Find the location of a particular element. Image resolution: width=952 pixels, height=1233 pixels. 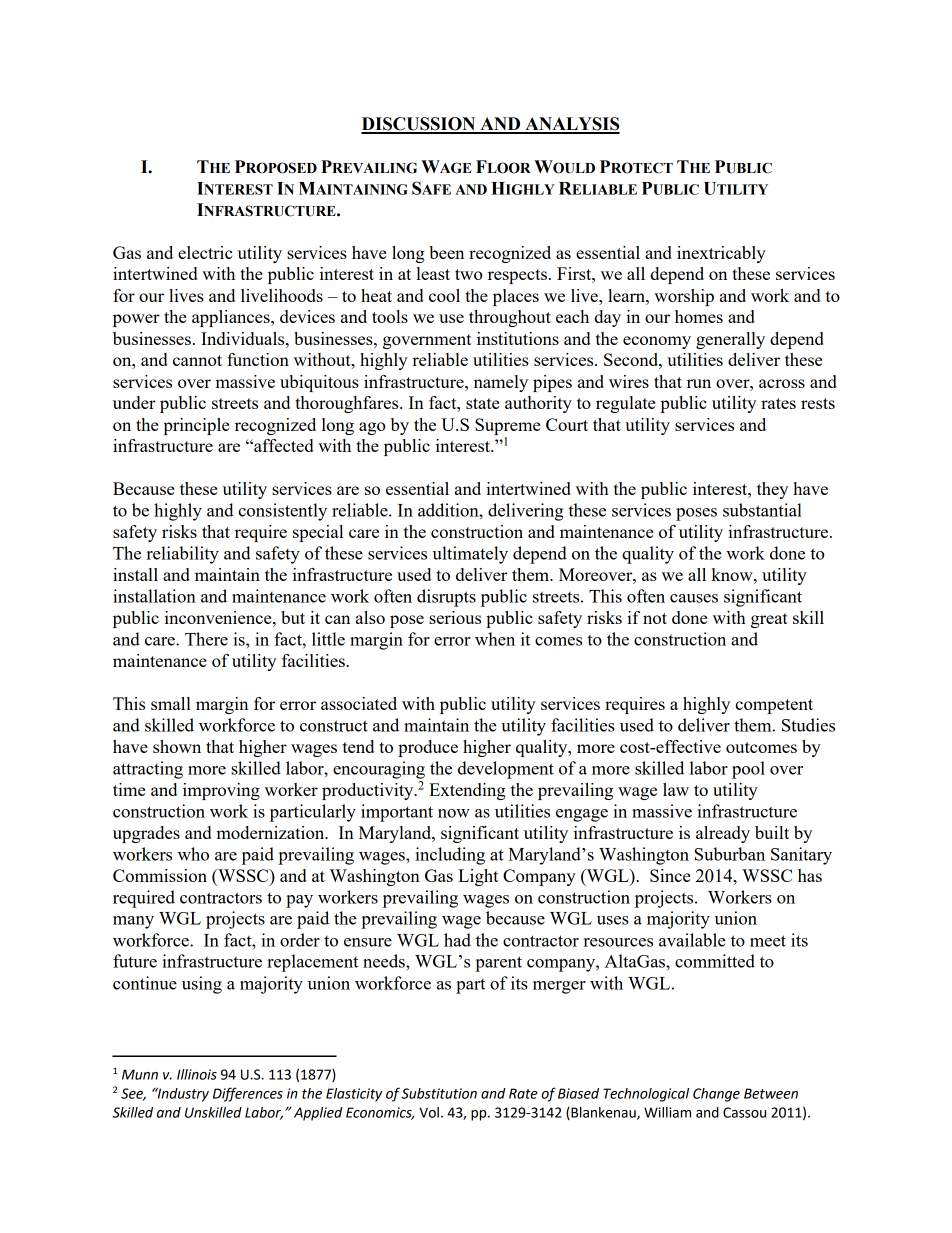

inextricably is located at coordinates (721, 254).
